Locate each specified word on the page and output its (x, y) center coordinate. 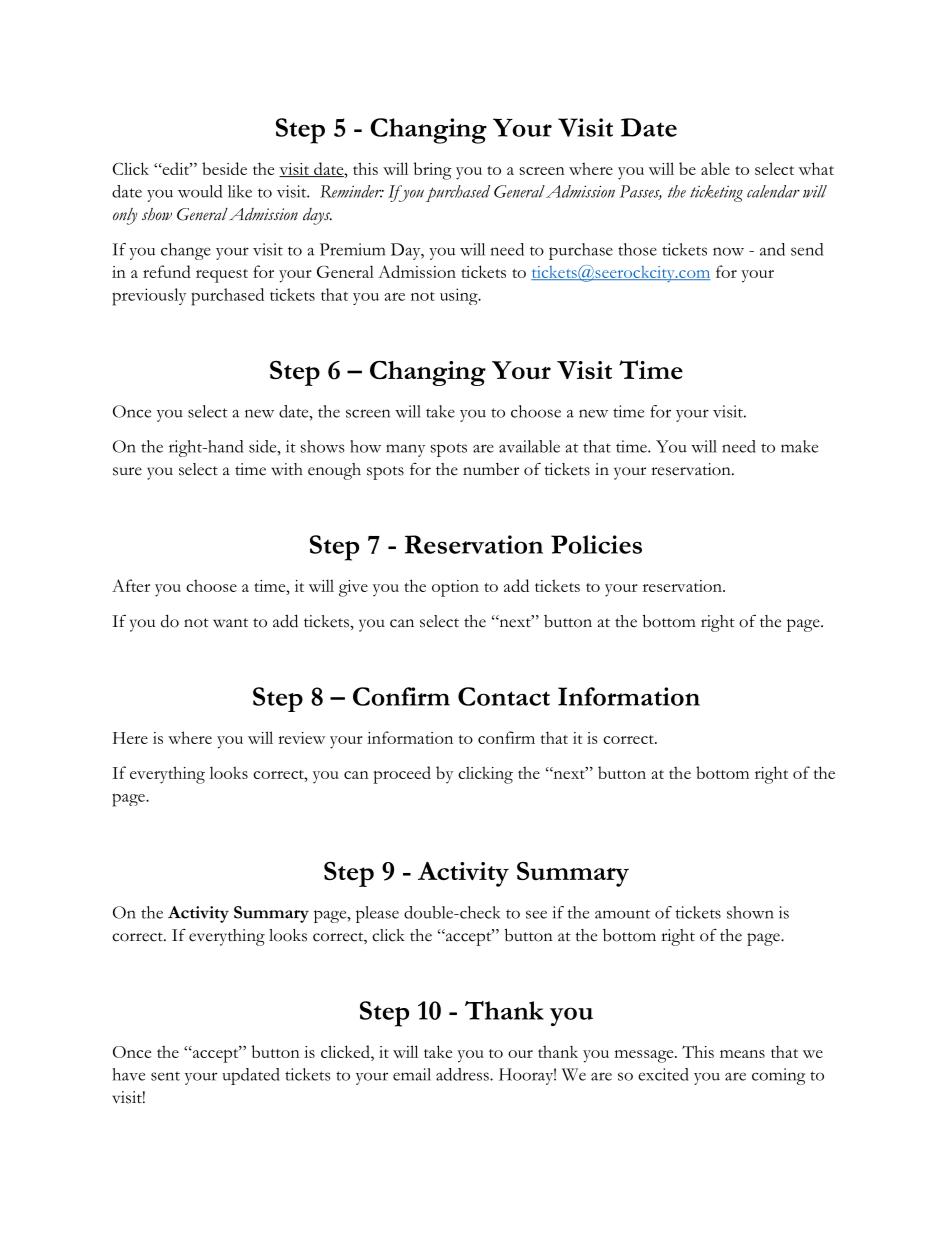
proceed (402, 775)
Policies (596, 544)
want (230, 623)
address (463, 1074)
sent (165, 1076)
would (200, 191)
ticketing (716, 193)
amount (622, 914)
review (301, 738)
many (405, 450)
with (287, 469)
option (455, 588)
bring (433, 171)
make (799, 446)
